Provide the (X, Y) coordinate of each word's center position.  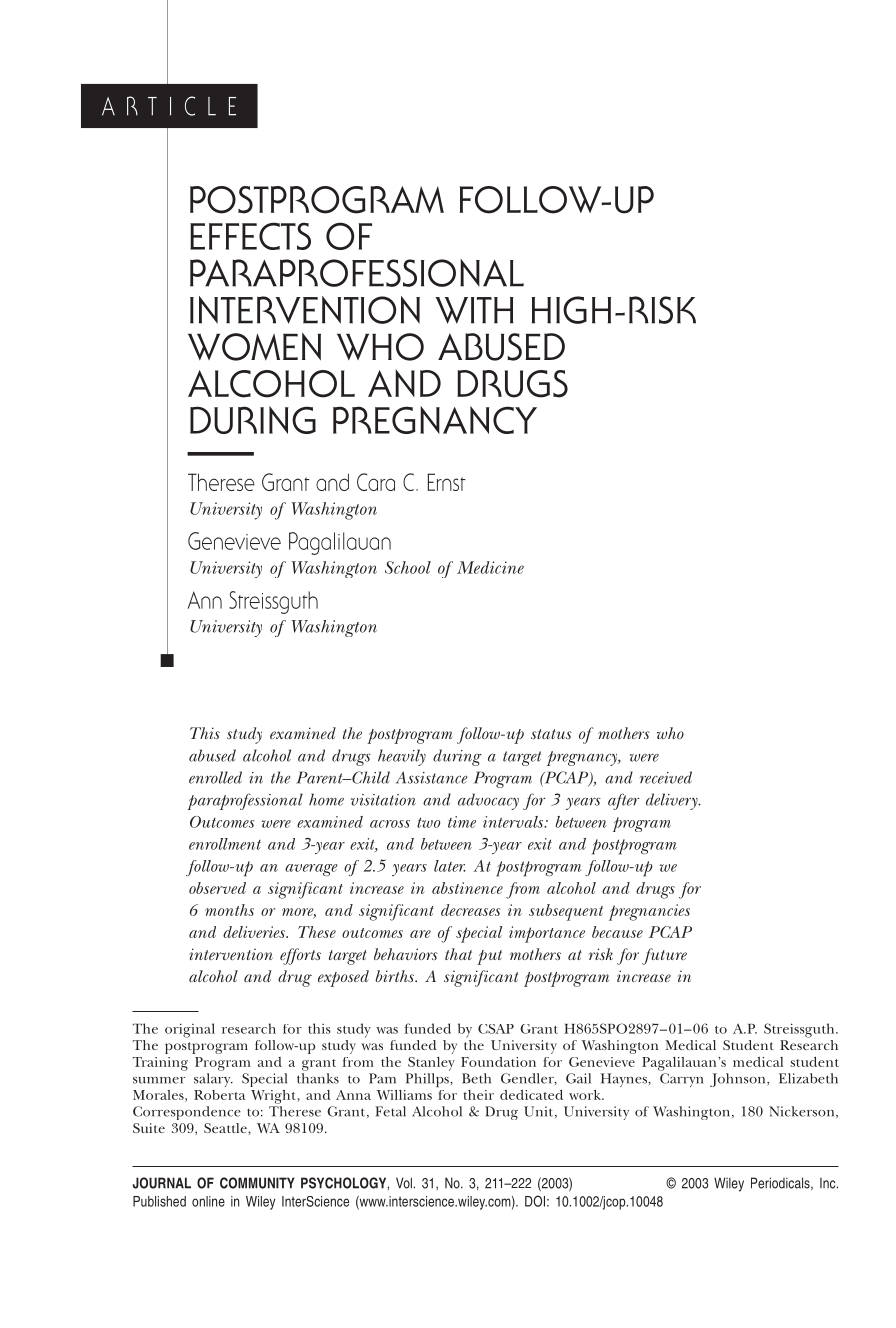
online (208, 1201)
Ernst (447, 482)
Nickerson (803, 1112)
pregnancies (649, 912)
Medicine (490, 567)
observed (217, 888)
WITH (474, 310)
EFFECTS (250, 236)
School (408, 567)
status (551, 734)
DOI (535, 1201)
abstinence (467, 888)
